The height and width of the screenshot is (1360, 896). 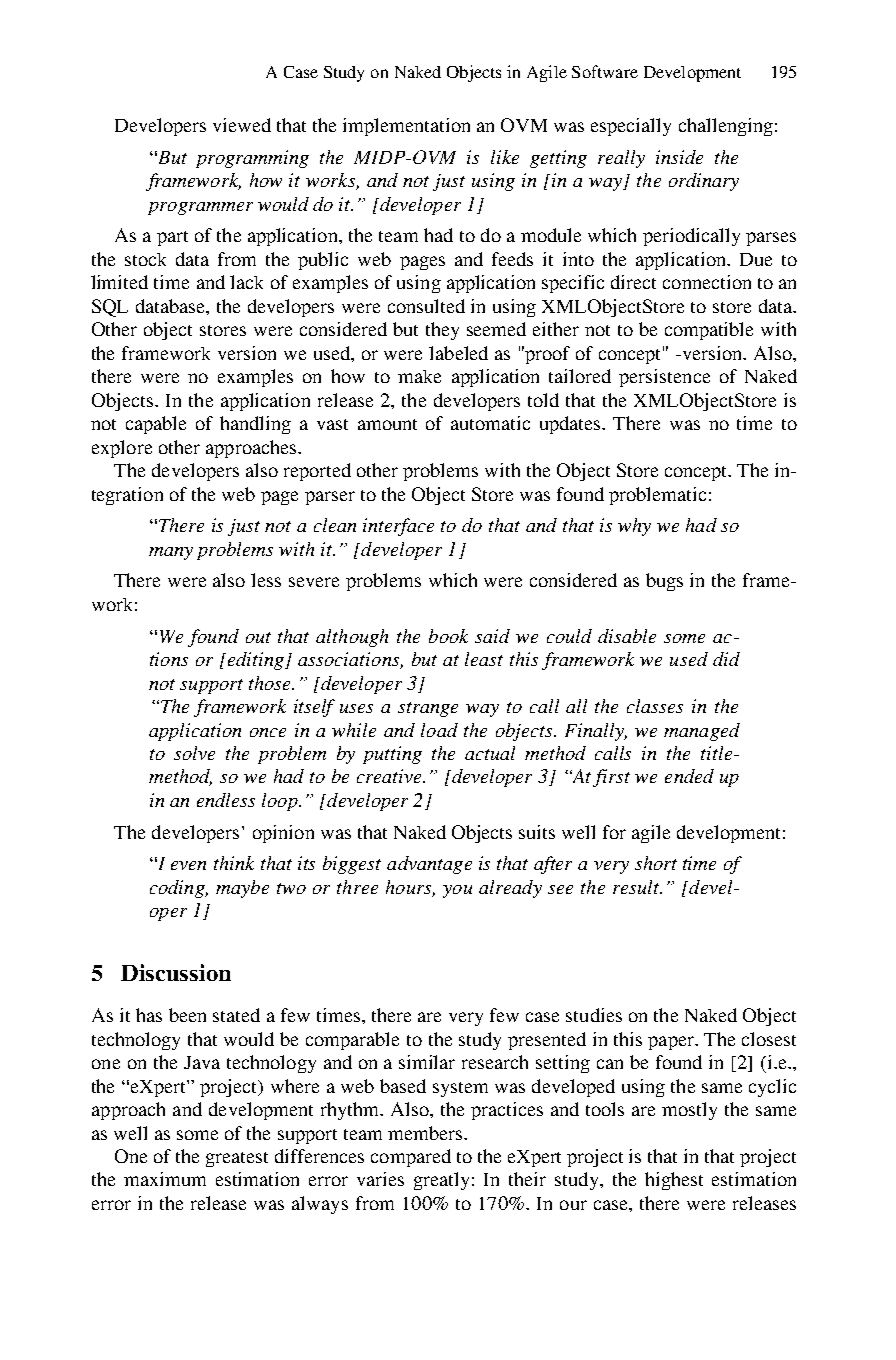 I want to click on implementation, so click(x=406, y=127).
